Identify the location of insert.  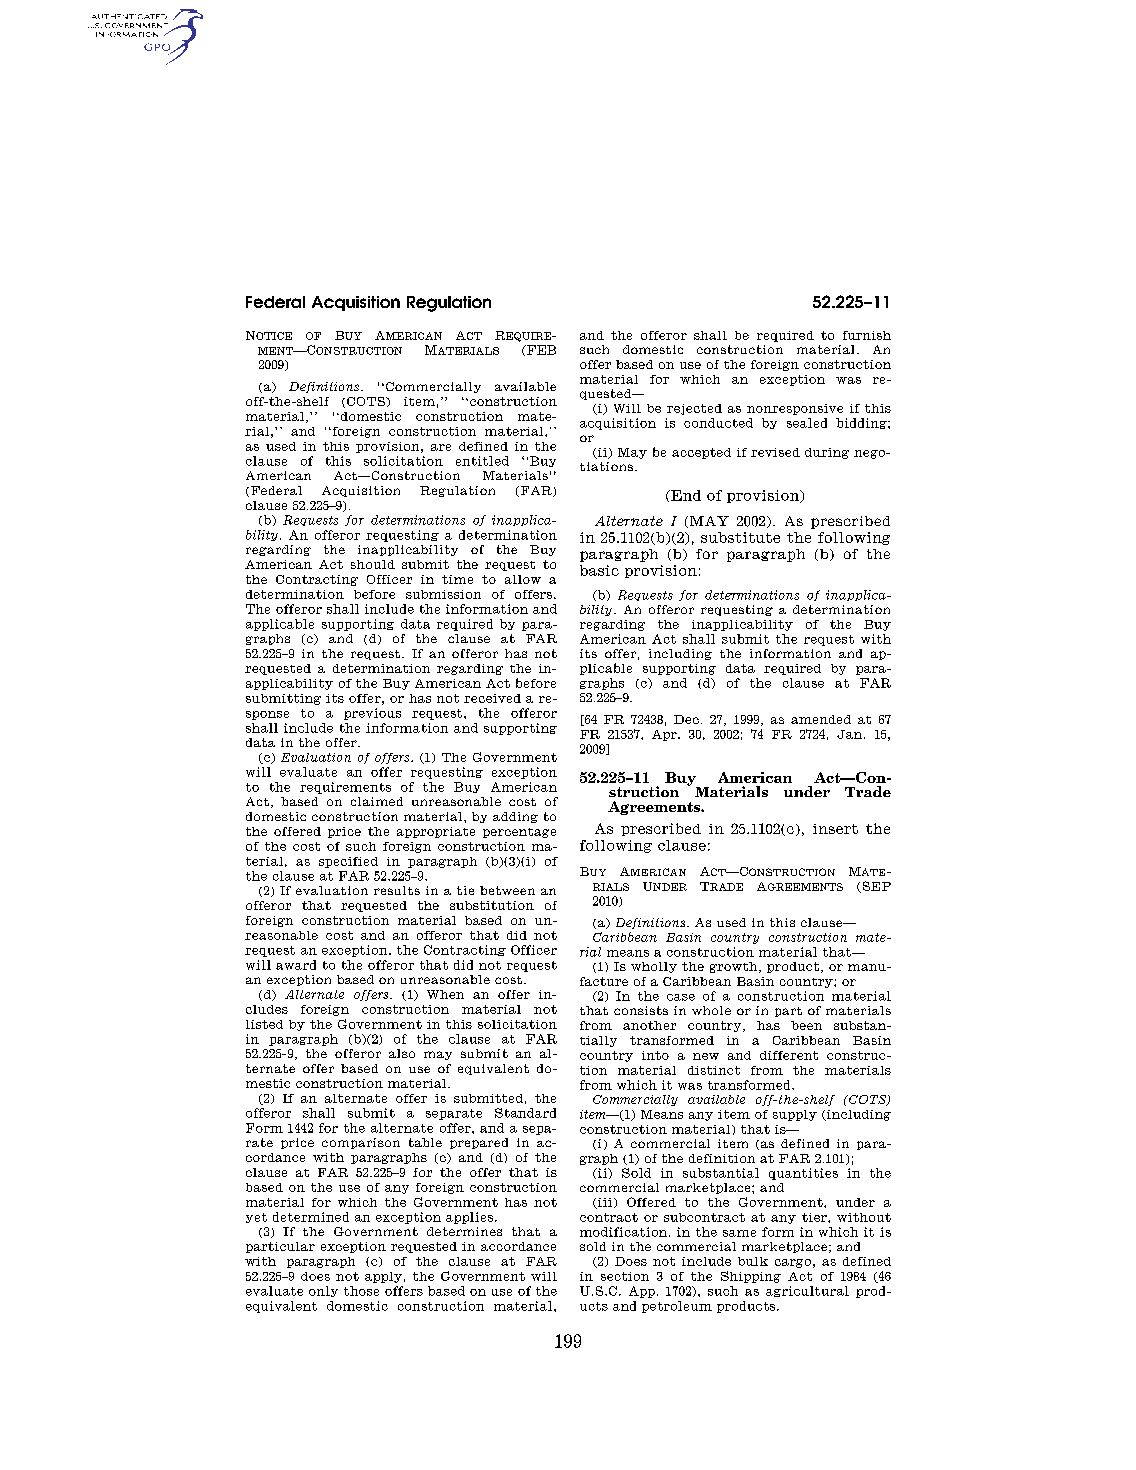
(835, 829).
